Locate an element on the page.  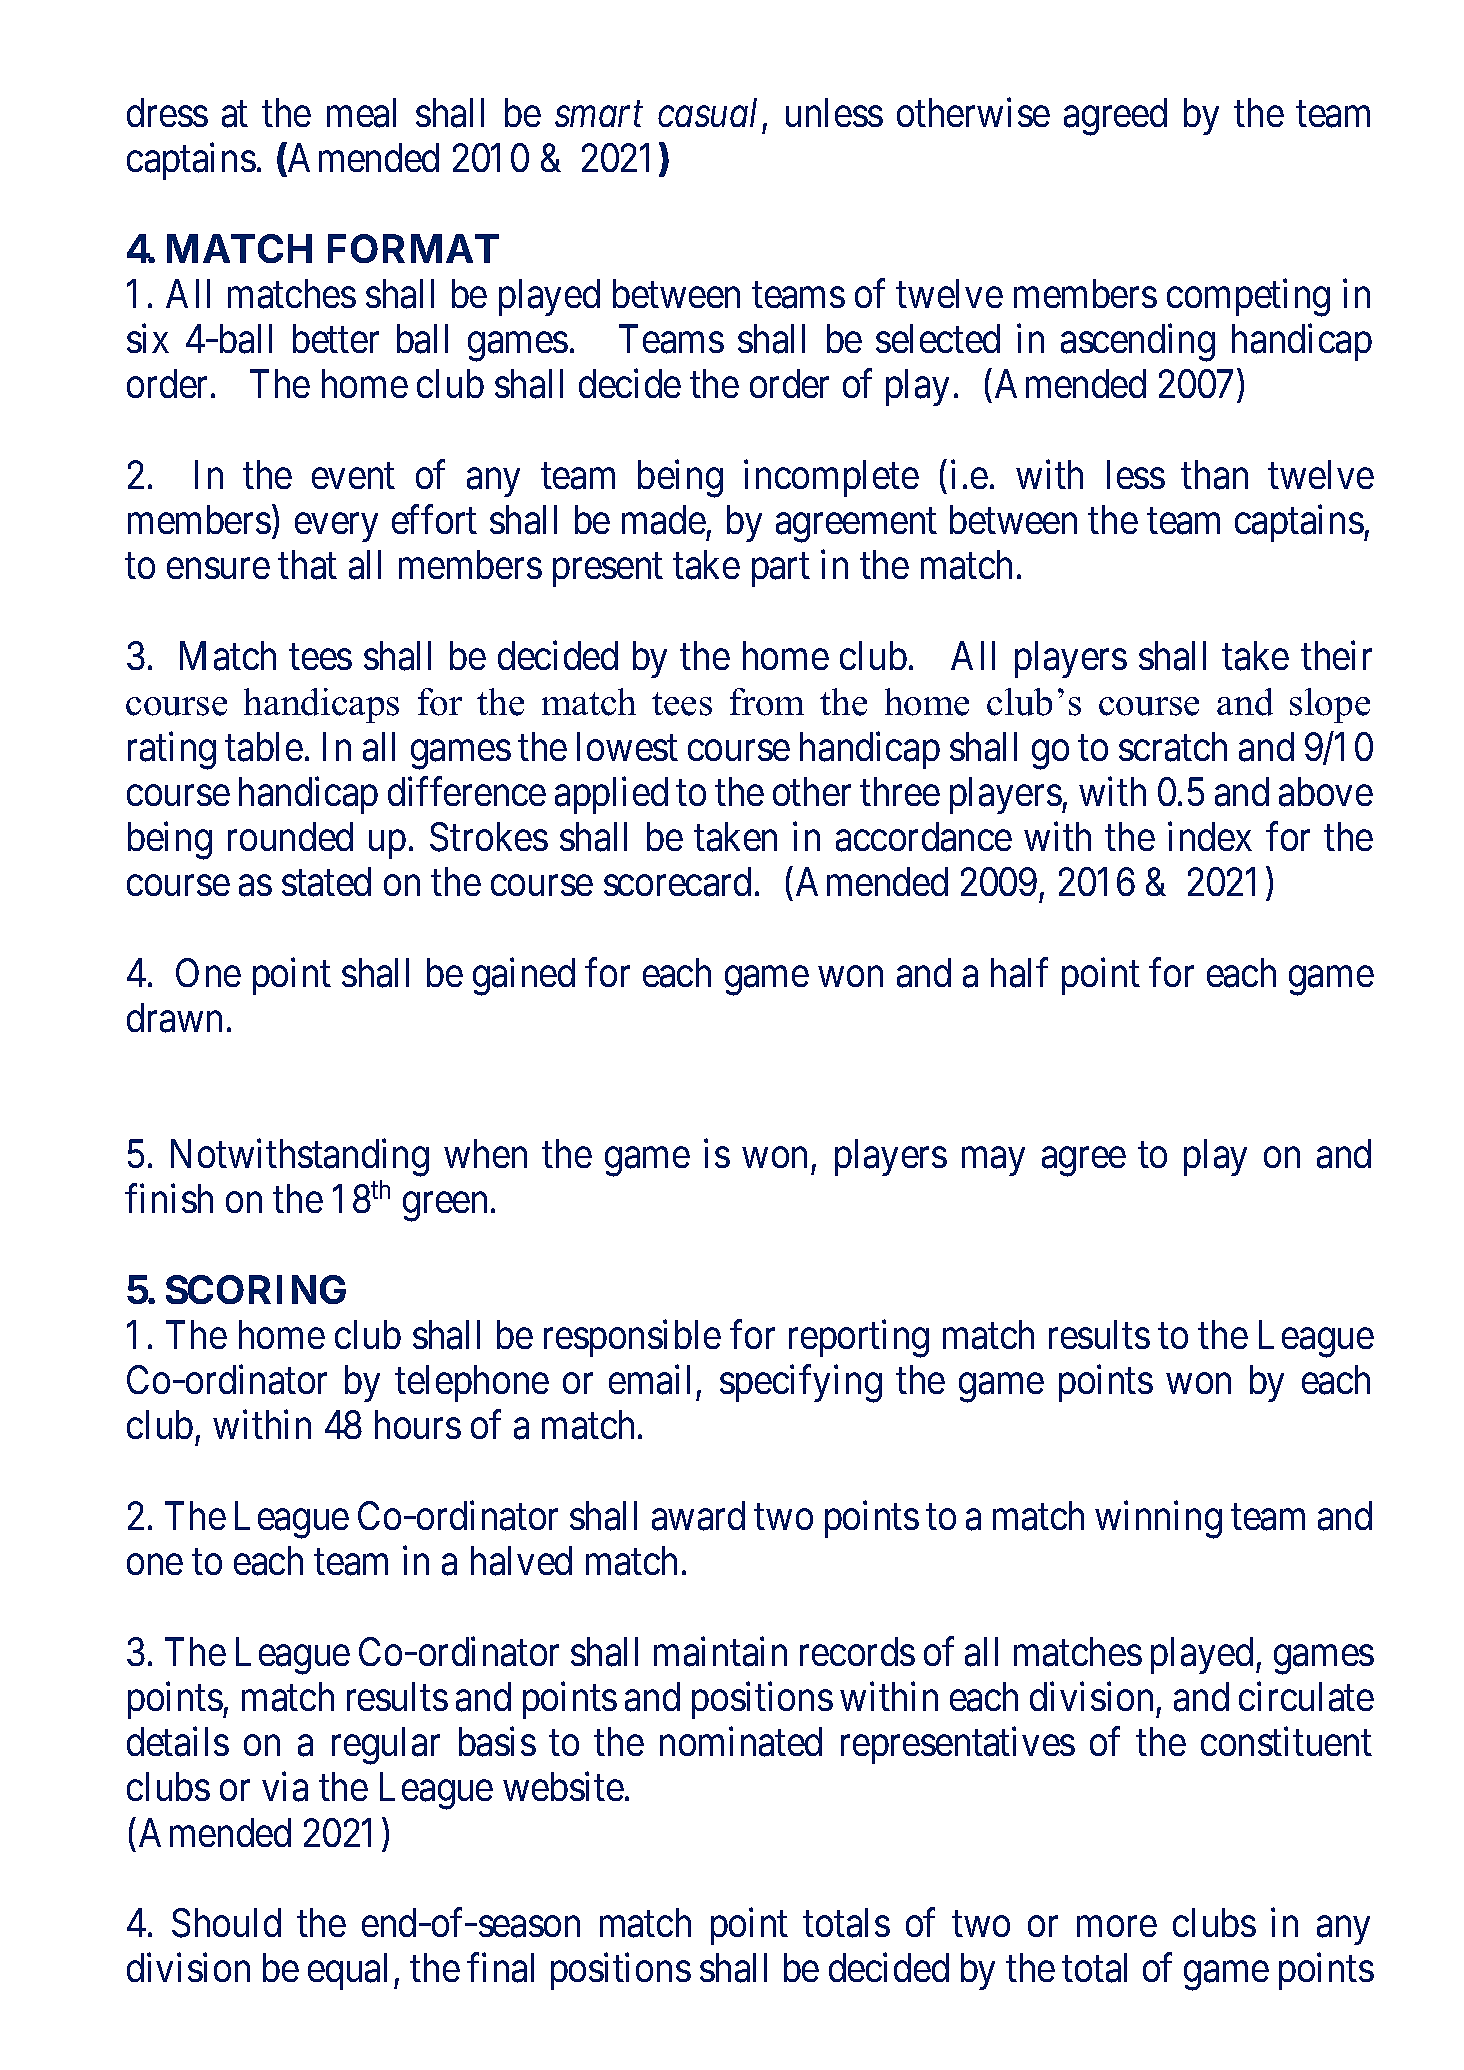
meal is located at coordinates (361, 113).
